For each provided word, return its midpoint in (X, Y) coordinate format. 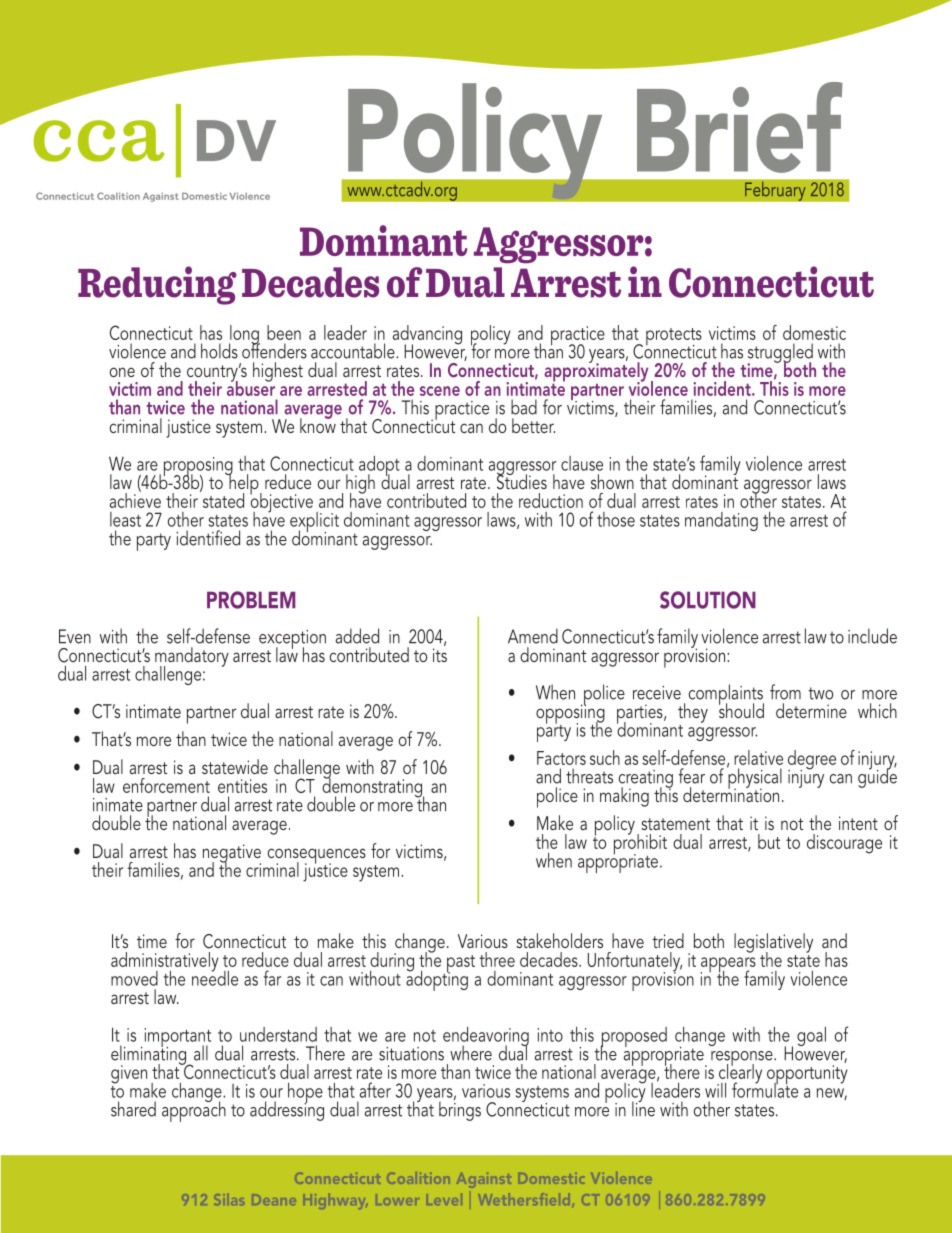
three (497, 959)
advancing (427, 336)
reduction (551, 500)
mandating (721, 521)
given (129, 1074)
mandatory (192, 658)
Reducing (157, 285)
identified (208, 538)
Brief (740, 127)
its (440, 655)
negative (232, 854)
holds (219, 351)
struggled (780, 354)
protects (674, 338)
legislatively (773, 944)
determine (811, 710)
